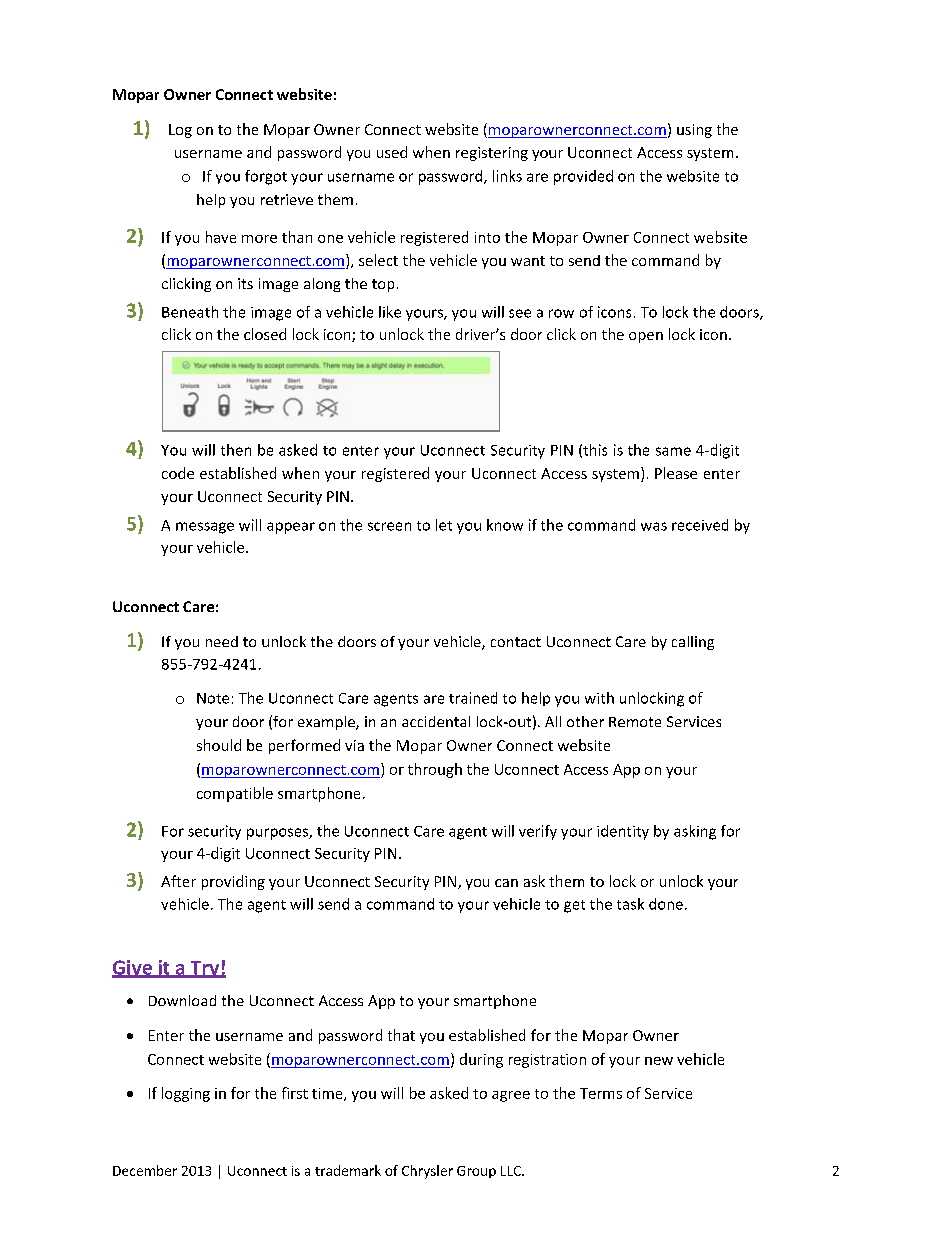  Describe the element at coordinates (178, 881) in the screenshot. I see `After` at that location.
